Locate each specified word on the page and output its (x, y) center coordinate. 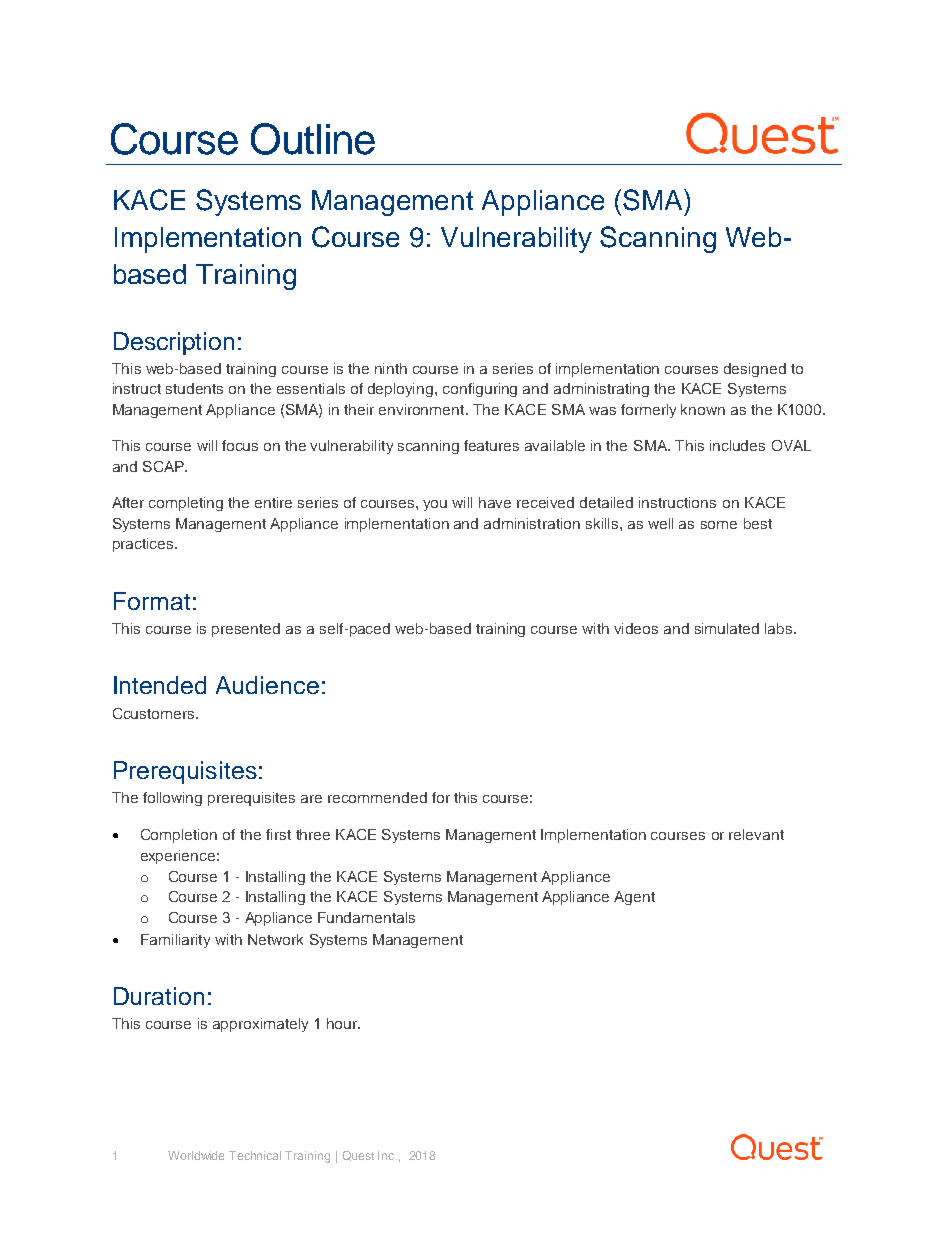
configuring (480, 390)
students (194, 388)
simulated (727, 628)
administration (532, 523)
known (703, 409)
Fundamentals (366, 917)
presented (246, 630)
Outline (313, 139)
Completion (179, 836)
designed (755, 370)
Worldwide (196, 1155)
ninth (391, 368)
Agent (634, 898)
